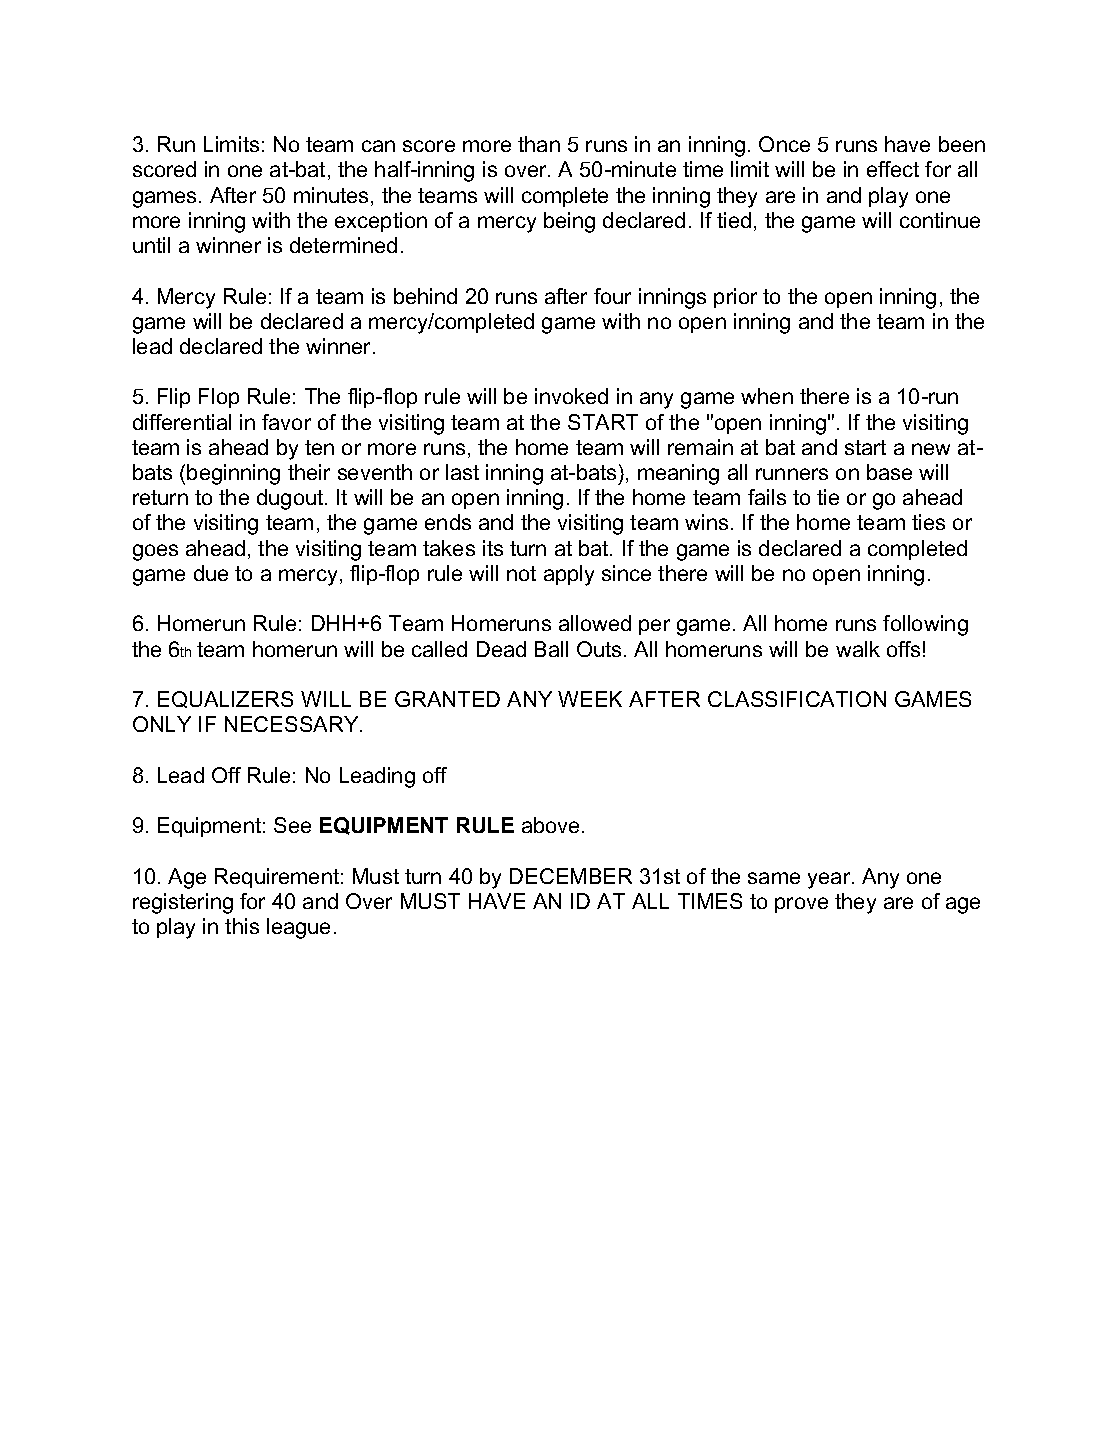 This document has width=1119, height=1448. Describe the element at coordinates (858, 649) in the document. I see `walk` at that location.
